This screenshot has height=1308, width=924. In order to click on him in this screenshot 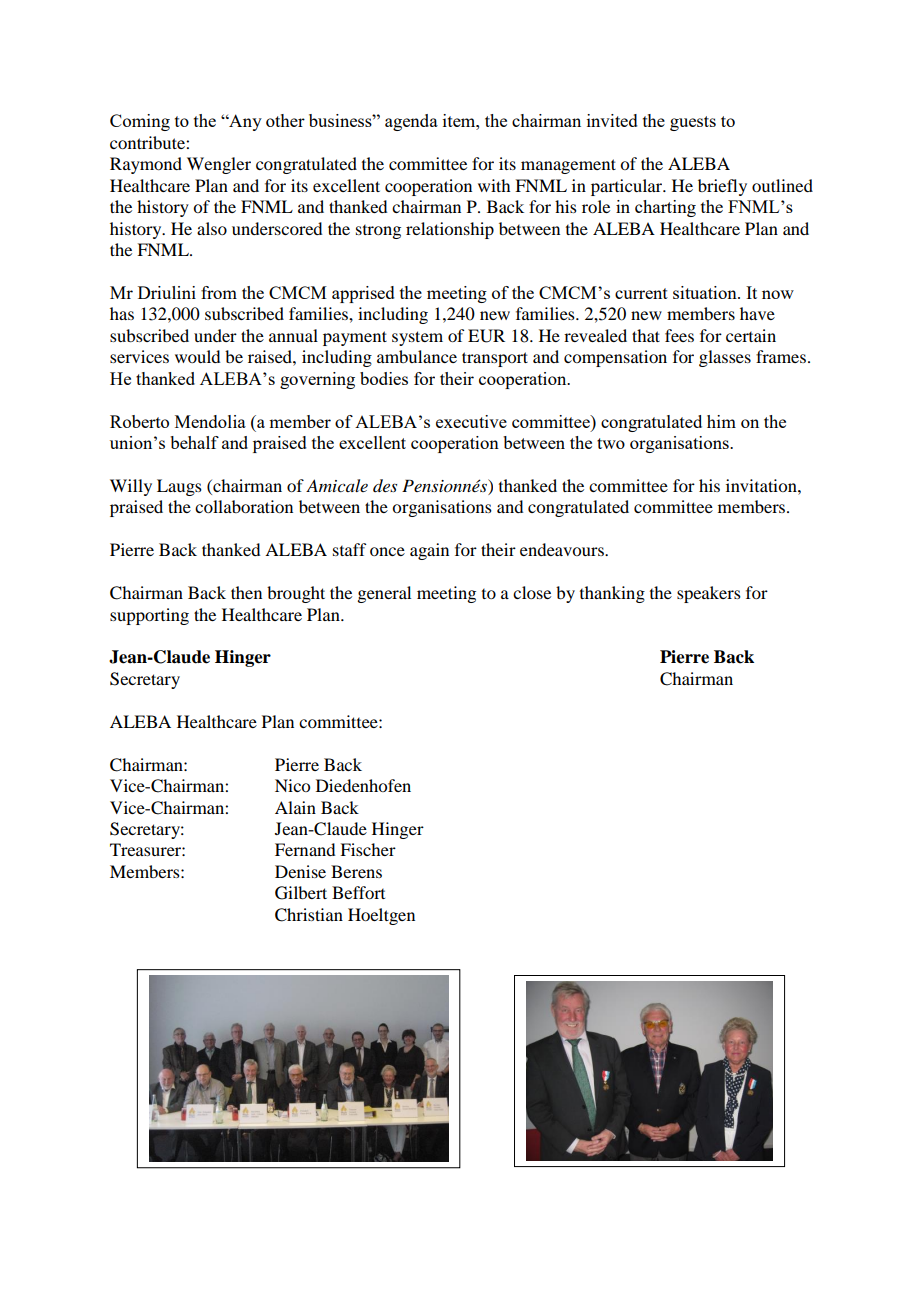, I will do `click(721, 421)`.
